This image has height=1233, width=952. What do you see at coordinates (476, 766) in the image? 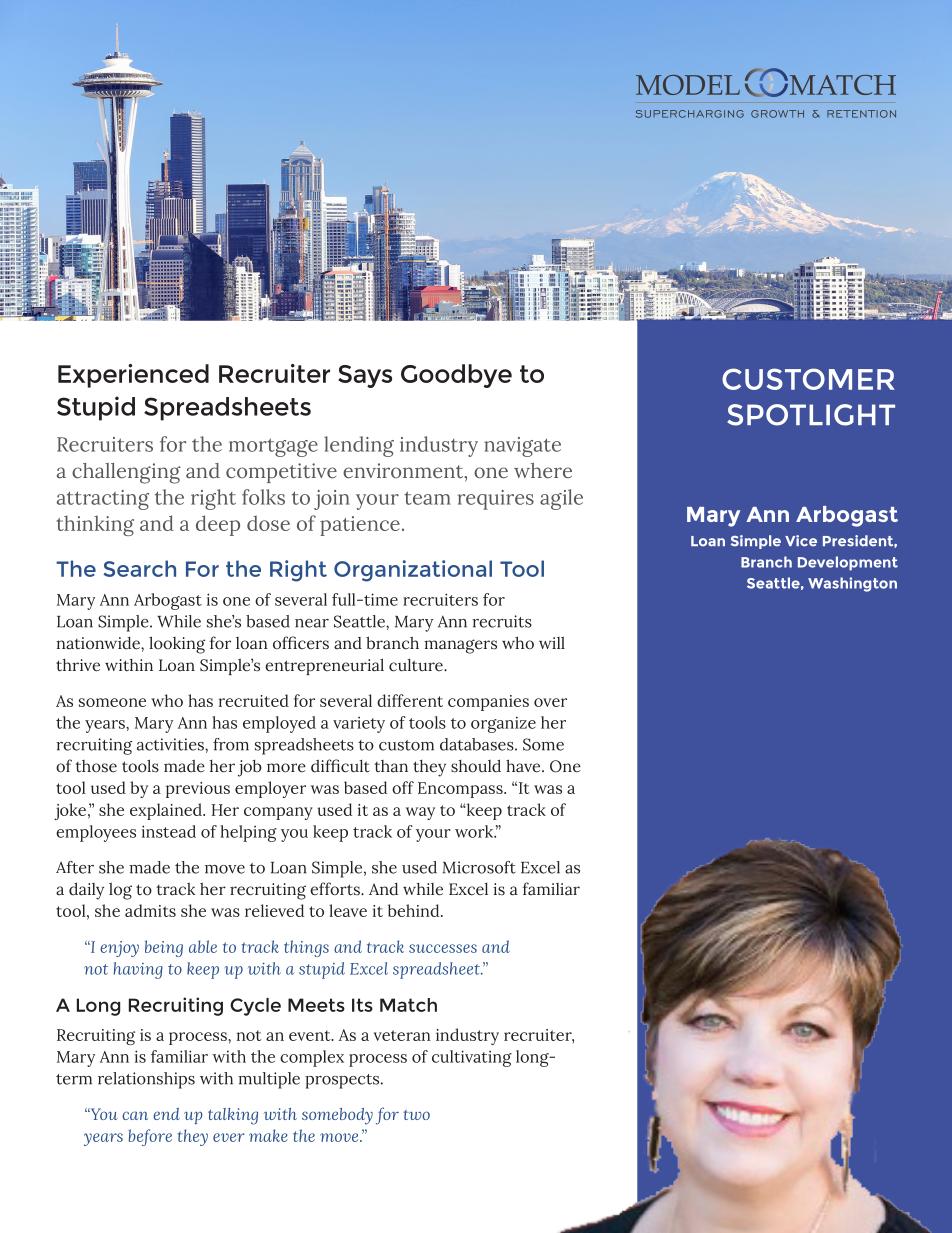
I see `should` at bounding box center [476, 766].
